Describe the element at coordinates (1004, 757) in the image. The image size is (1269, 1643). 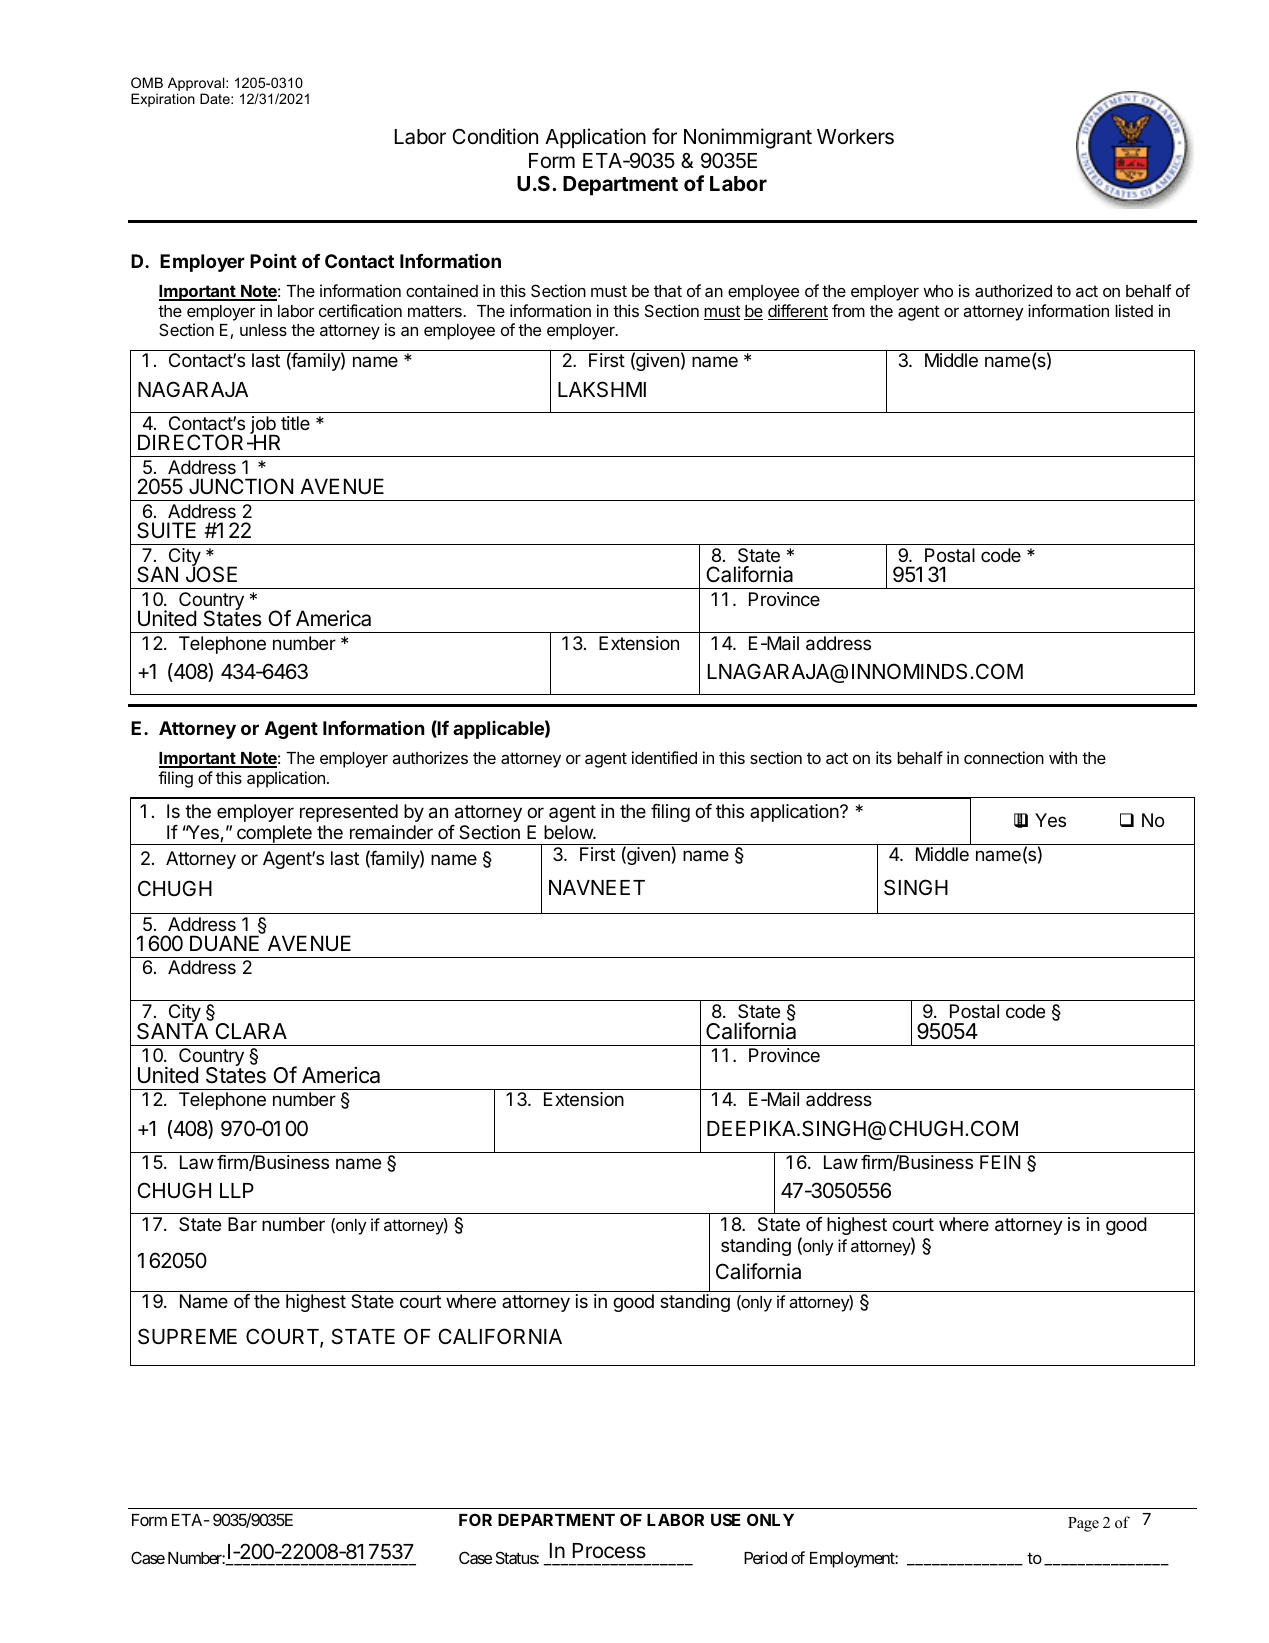
I see `connection` at that location.
